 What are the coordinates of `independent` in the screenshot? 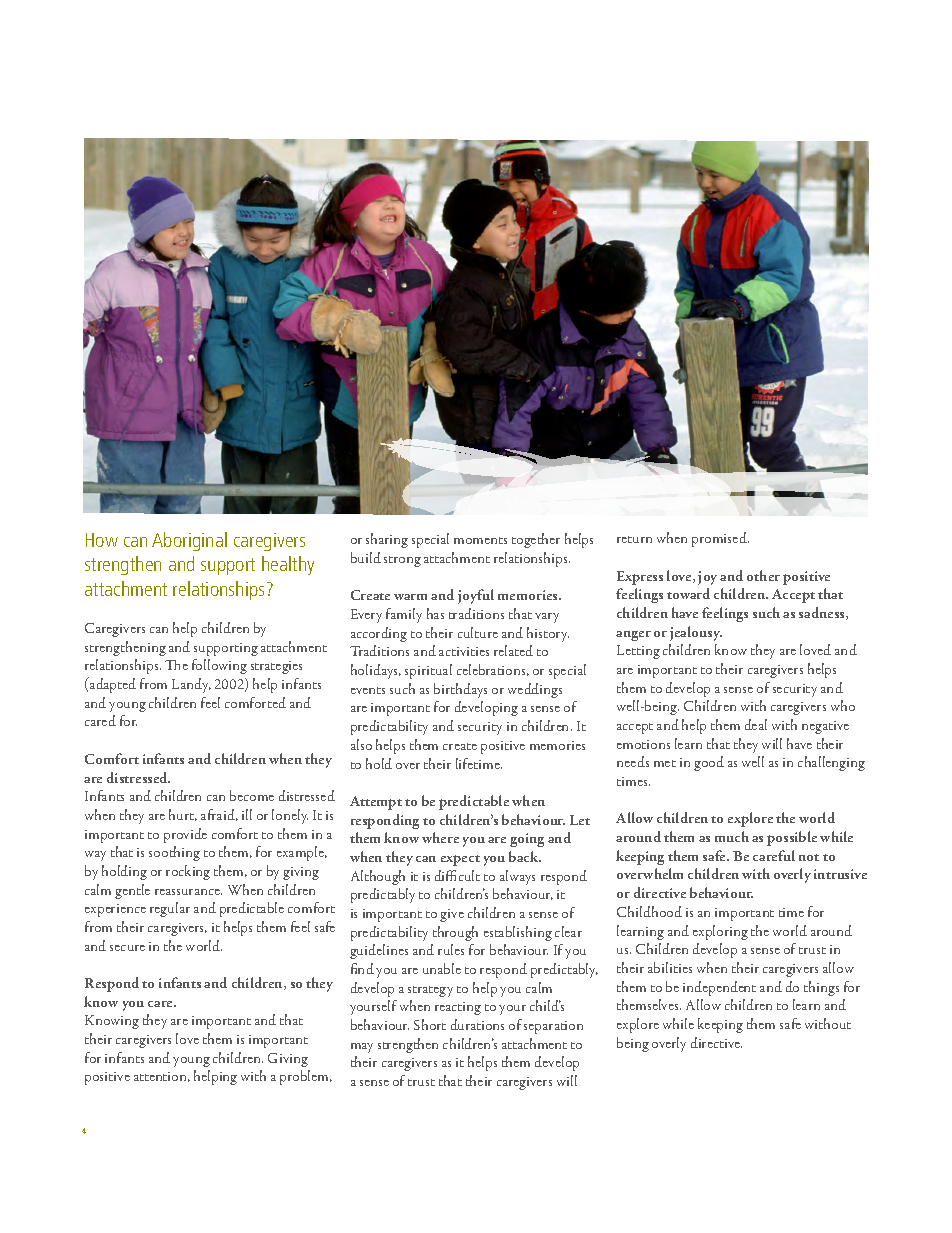 It's located at (719, 988).
